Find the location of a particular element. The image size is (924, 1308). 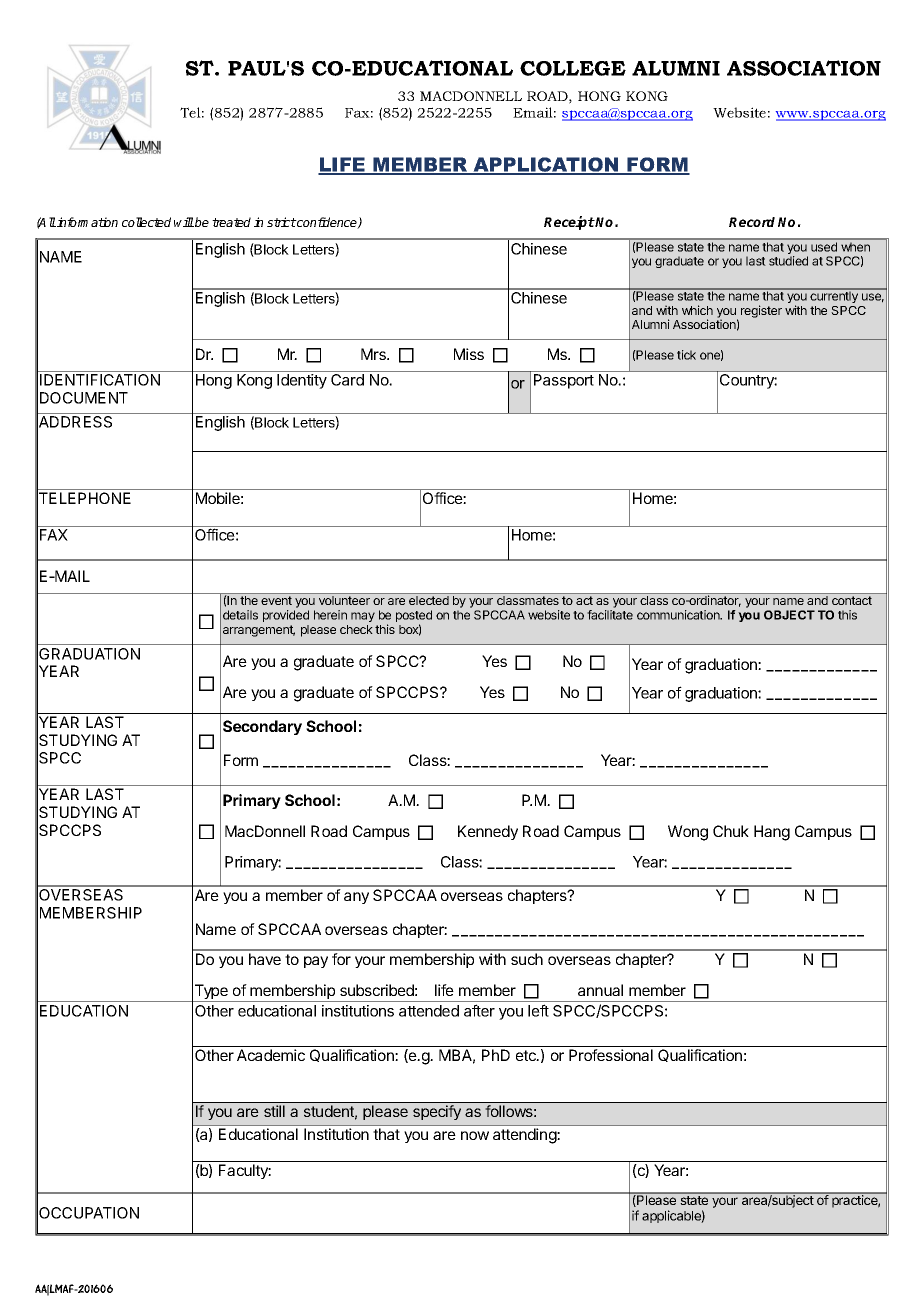

Record is located at coordinates (752, 222).
